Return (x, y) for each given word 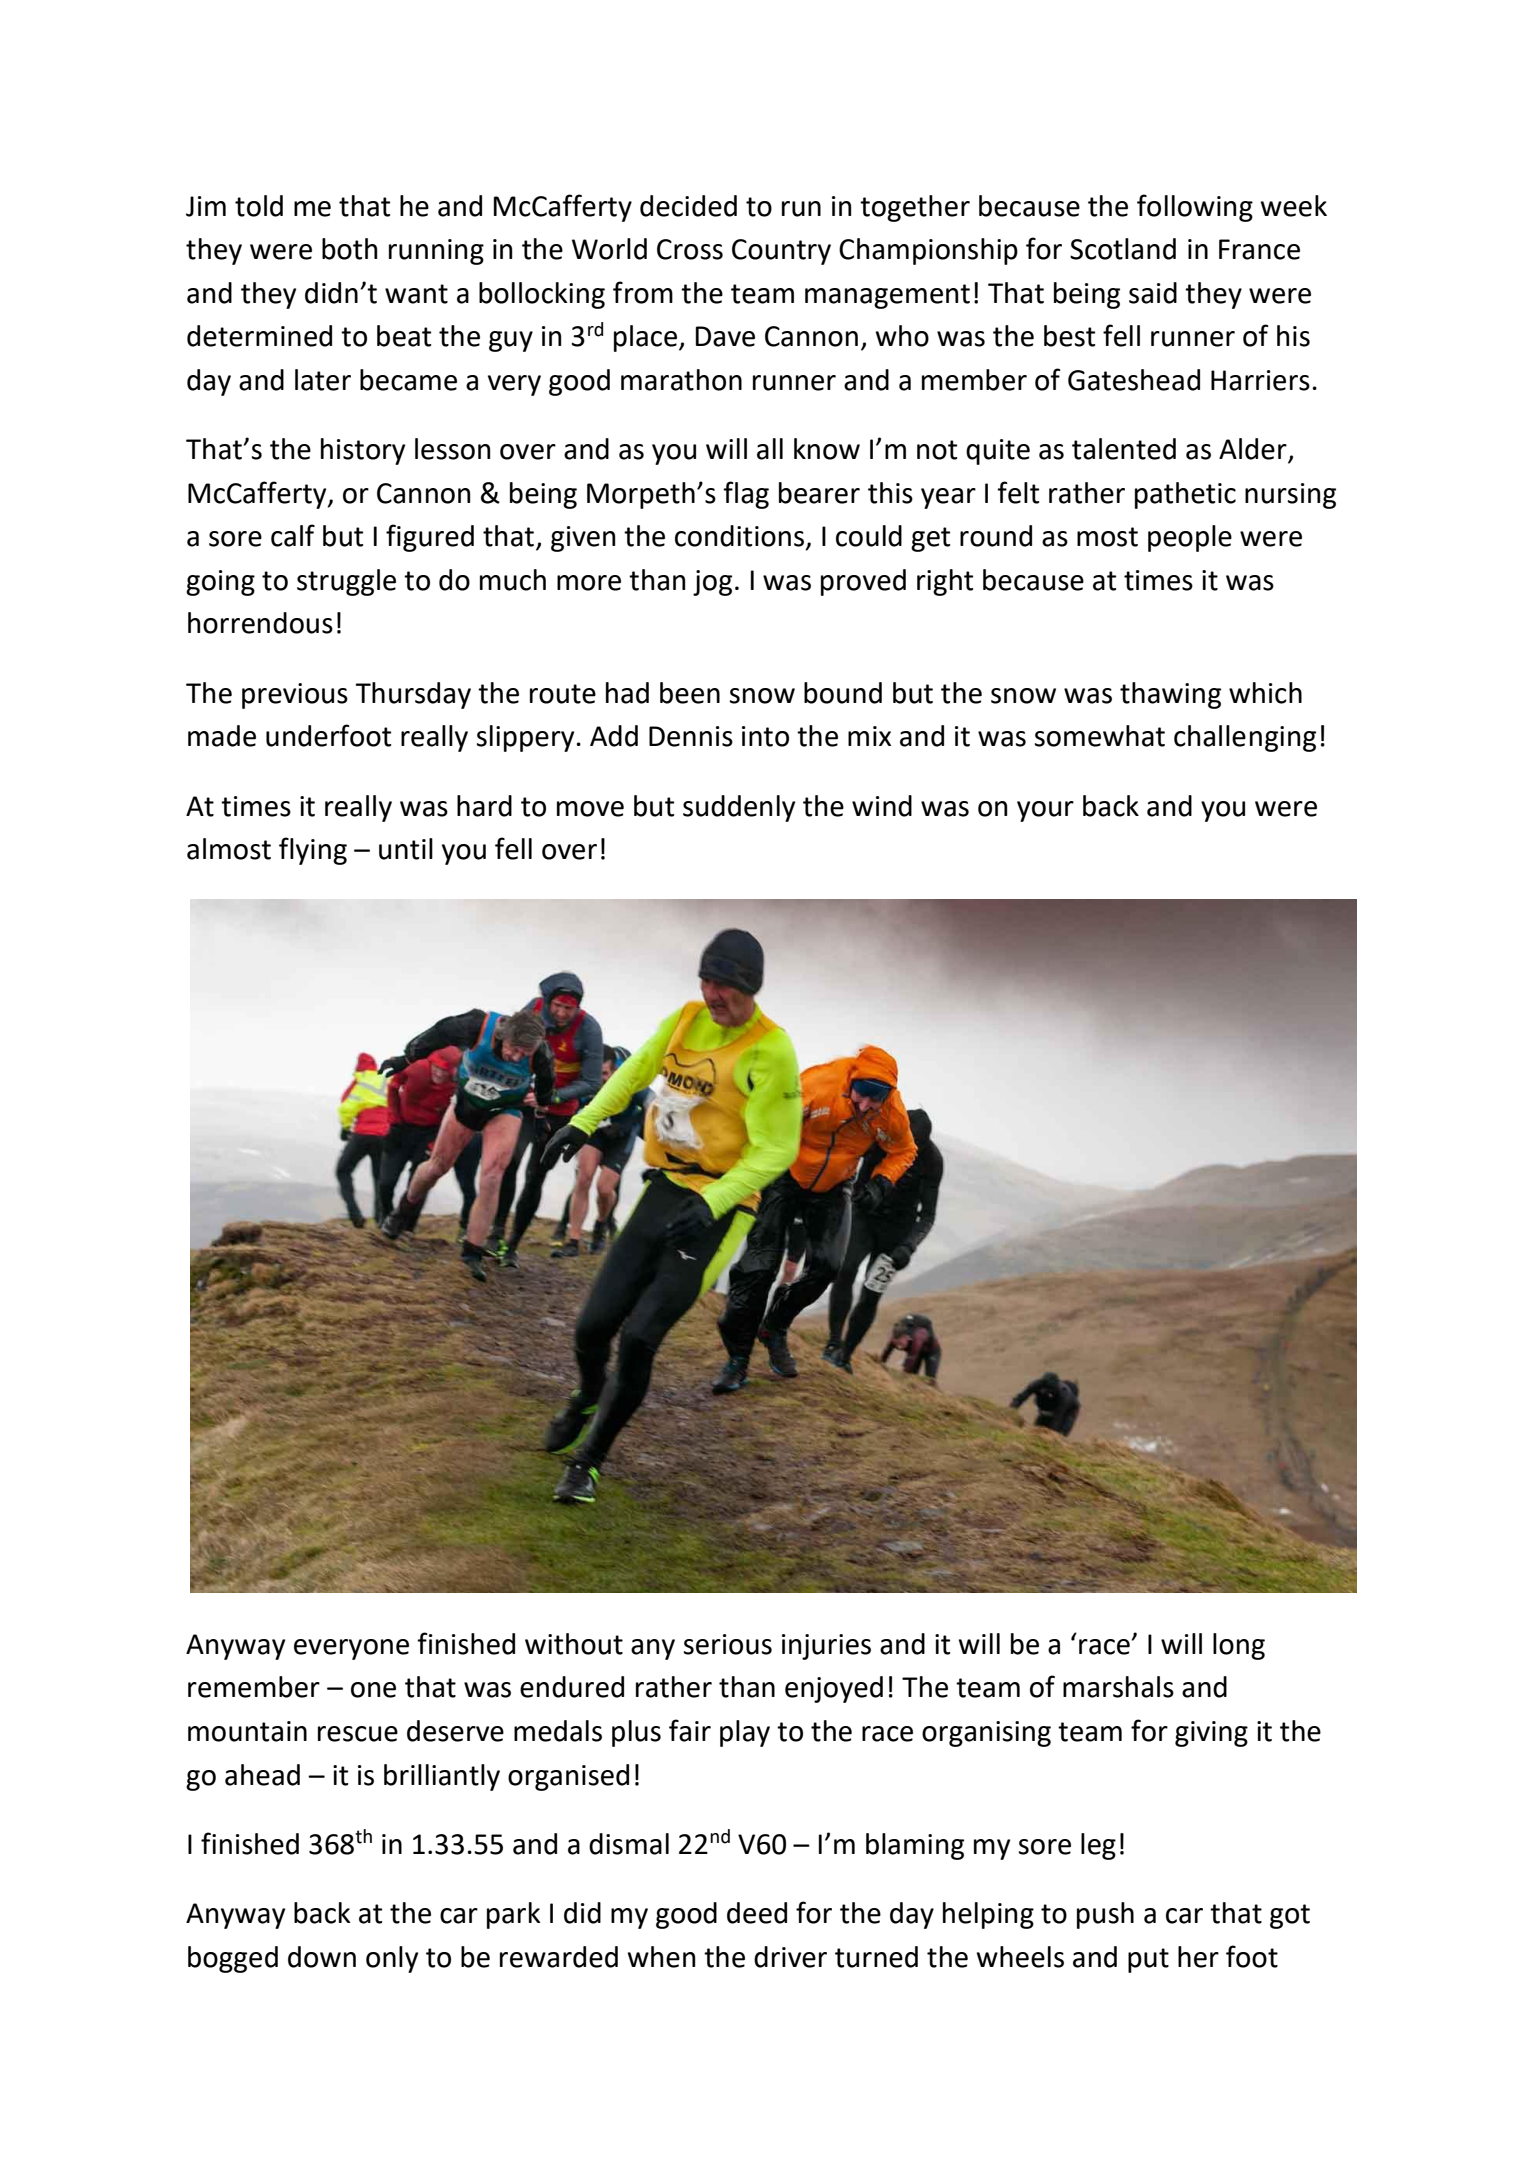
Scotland (1123, 249)
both (349, 249)
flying (313, 851)
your (1045, 811)
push (1105, 1915)
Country (781, 252)
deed (757, 1913)
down (322, 1957)
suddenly (739, 808)
